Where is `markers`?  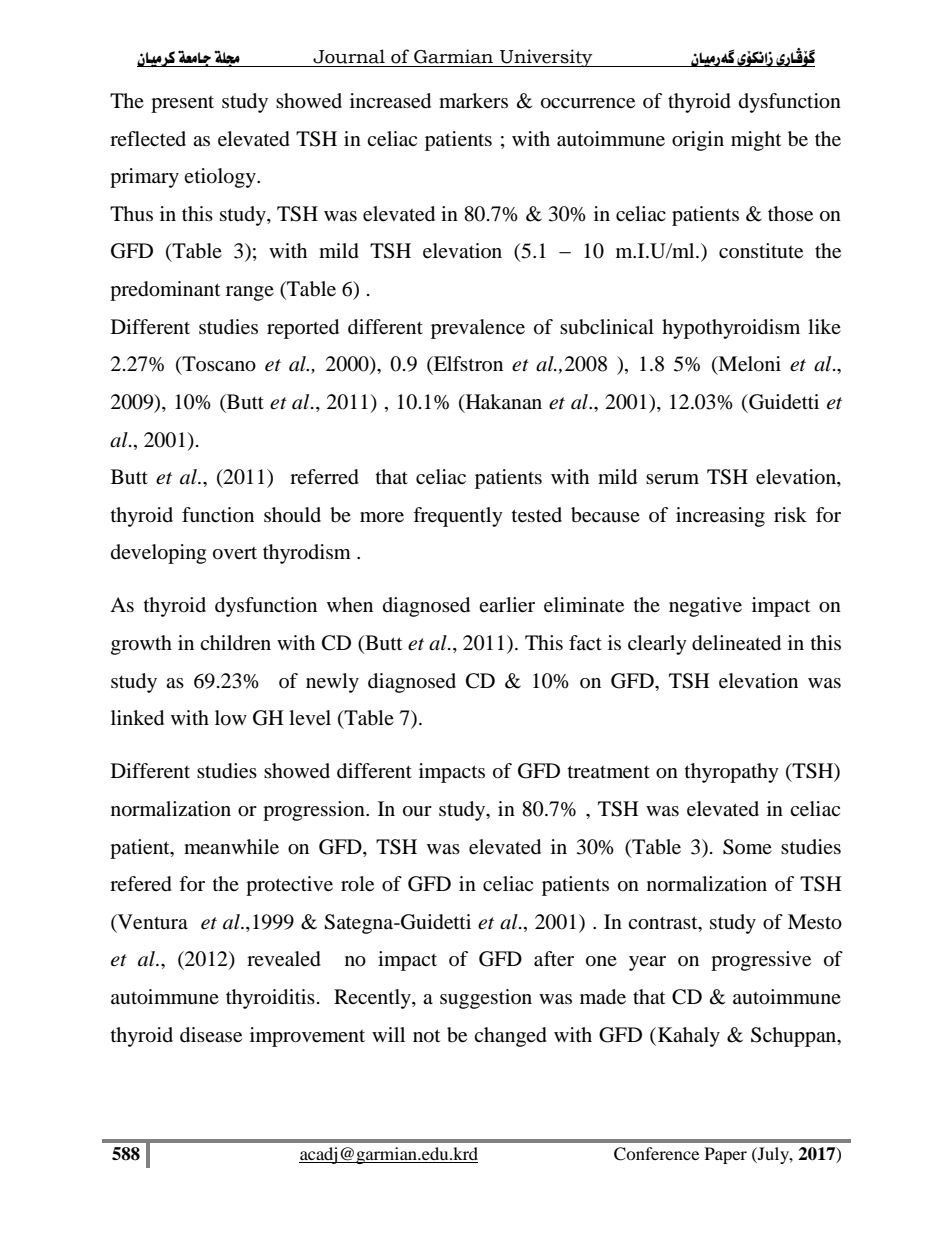
markers is located at coordinates (473, 101).
